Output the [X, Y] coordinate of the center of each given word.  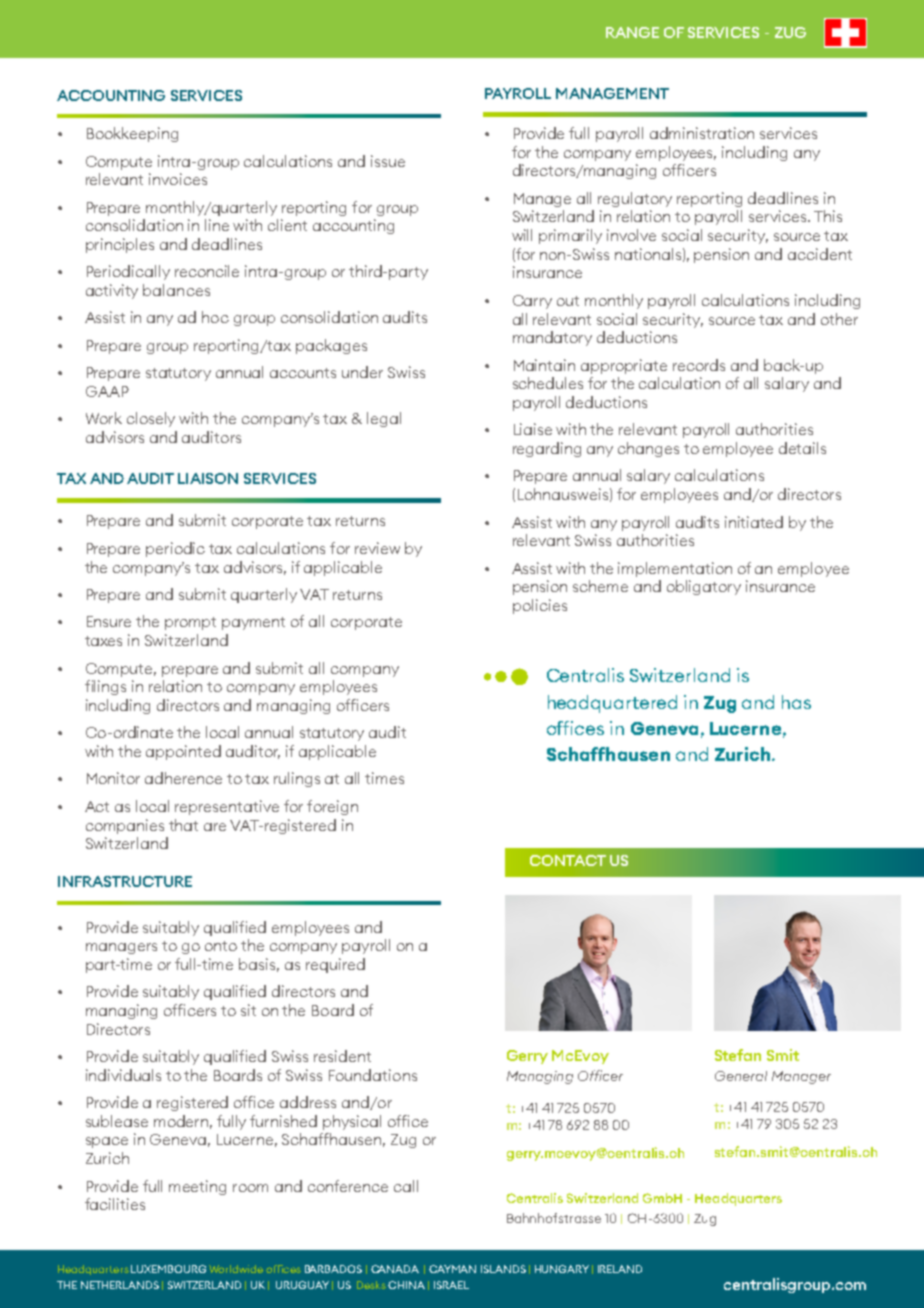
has [796, 702]
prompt [190, 623]
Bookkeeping [132, 134]
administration [702, 133]
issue [388, 161]
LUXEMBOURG [168, 1269]
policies [540, 606]
